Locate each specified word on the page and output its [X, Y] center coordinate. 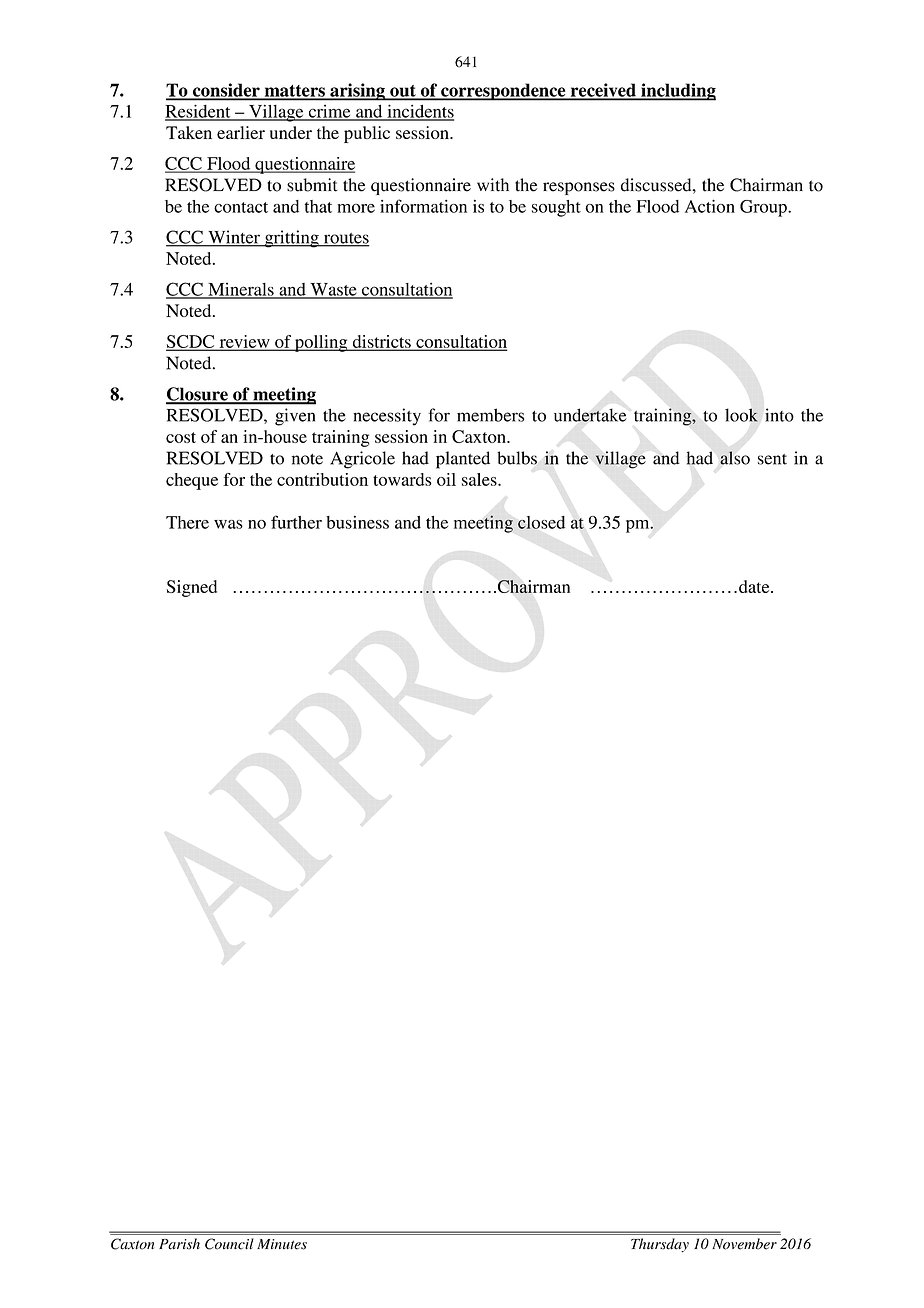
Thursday [660, 1245]
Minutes [282, 1244]
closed [541, 522]
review [244, 342]
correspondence [503, 92]
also [735, 458]
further [296, 522]
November [744, 1244]
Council [229, 1244]
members [490, 415]
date [755, 586]
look [741, 415]
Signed [192, 588]
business [357, 522]
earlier [241, 132]
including [677, 92]
